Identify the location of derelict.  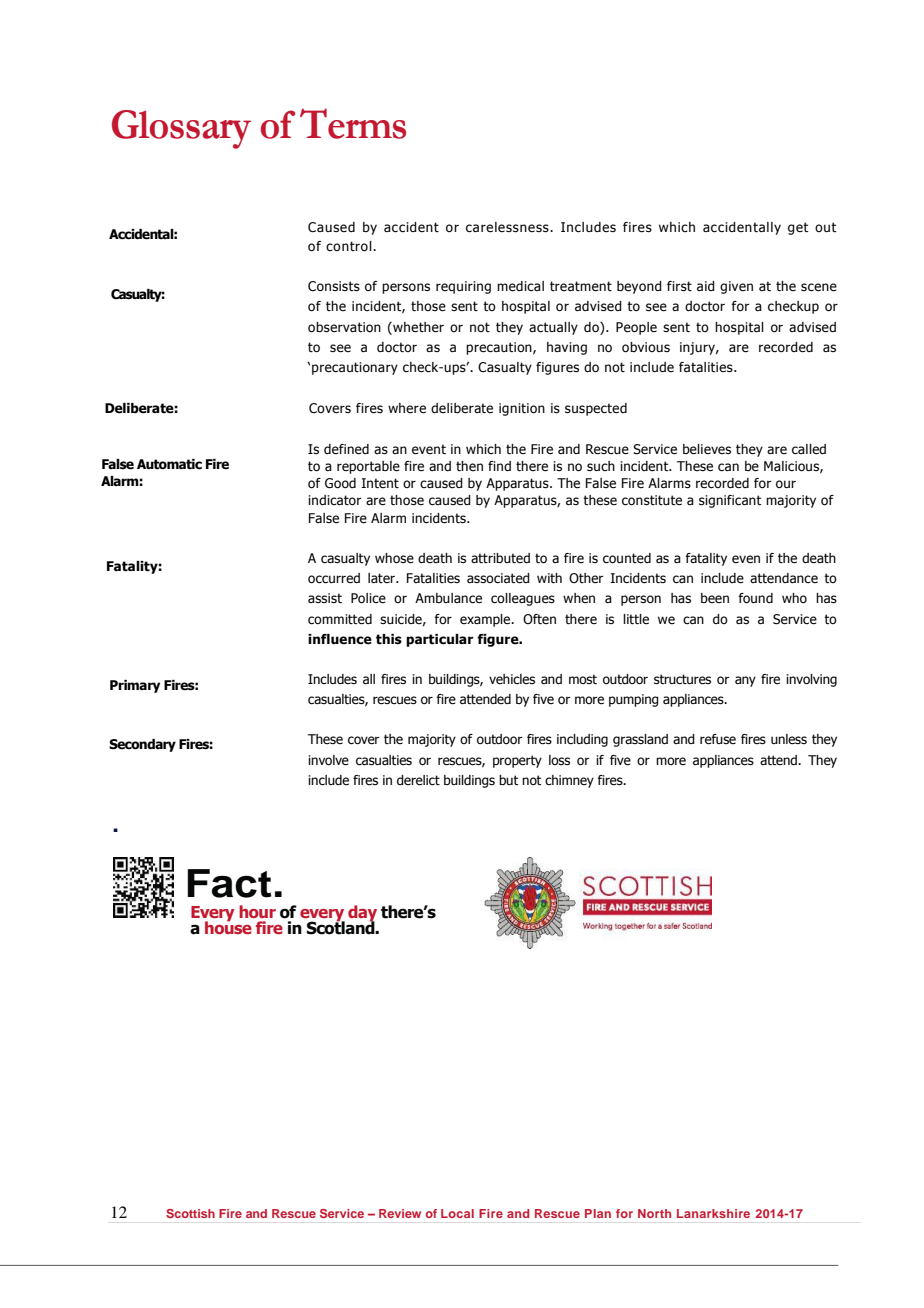
(418, 780).
